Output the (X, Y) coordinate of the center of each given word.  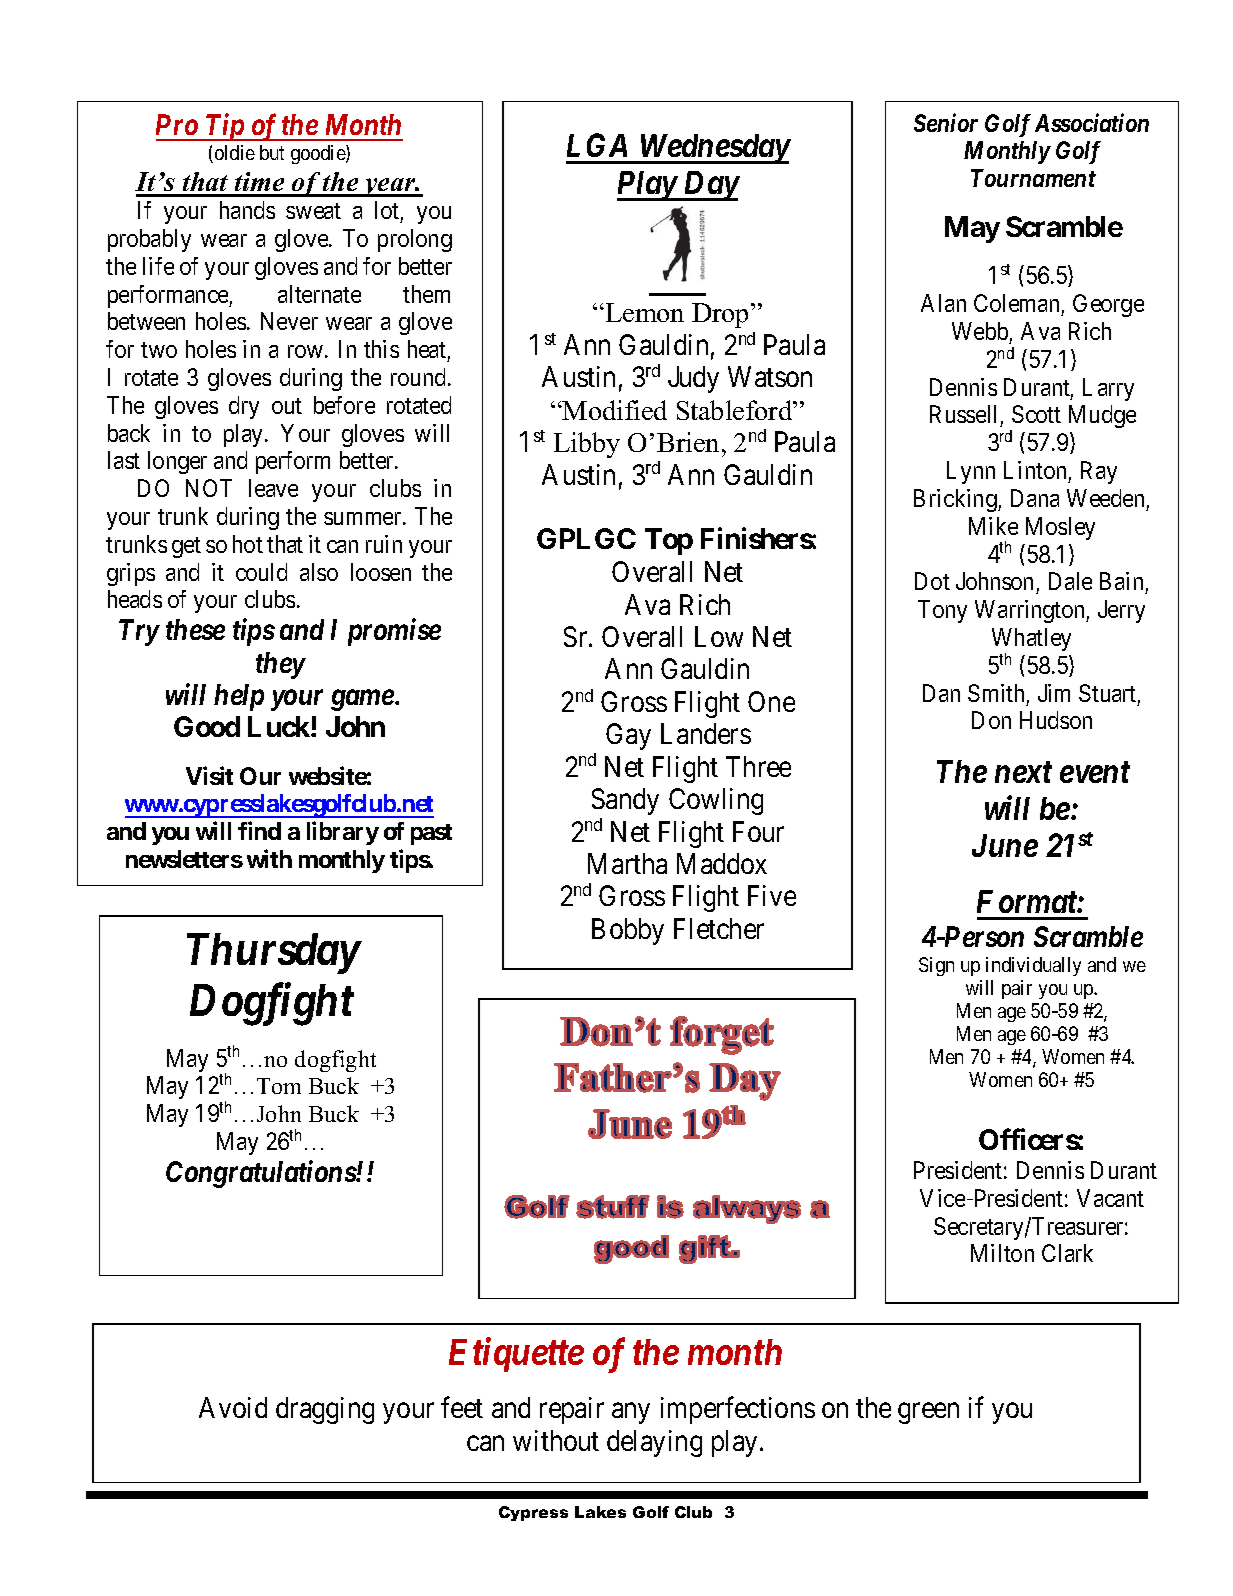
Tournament (1033, 178)
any (631, 1413)
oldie (233, 154)
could (261, 572)
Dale (1070, 581)
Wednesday (714, 149)
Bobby (628, 931)
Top (669, 541)
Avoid (233, 1407)
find (259, 830)
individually (1033, 966)
